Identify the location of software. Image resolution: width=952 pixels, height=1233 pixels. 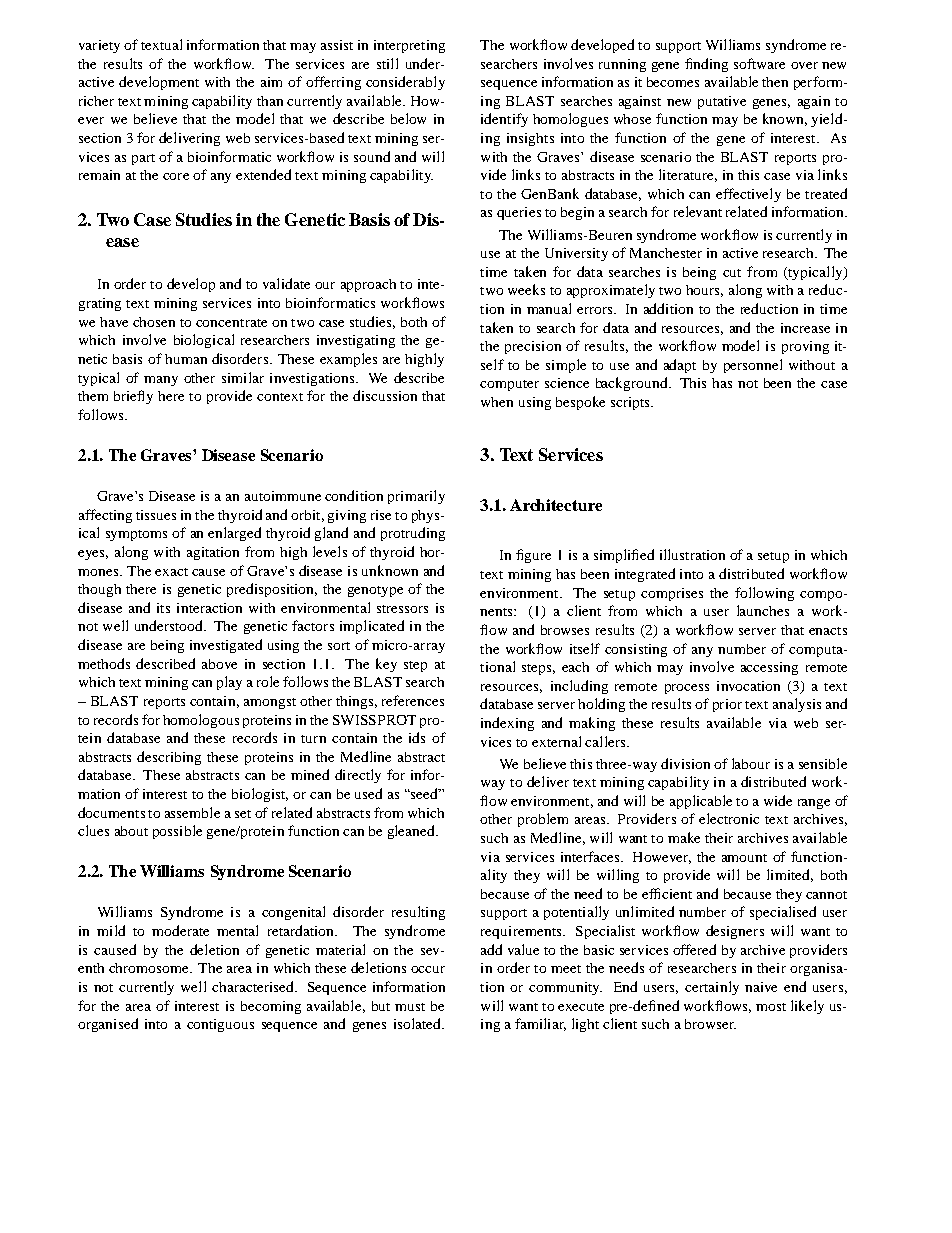
(759, 63).
